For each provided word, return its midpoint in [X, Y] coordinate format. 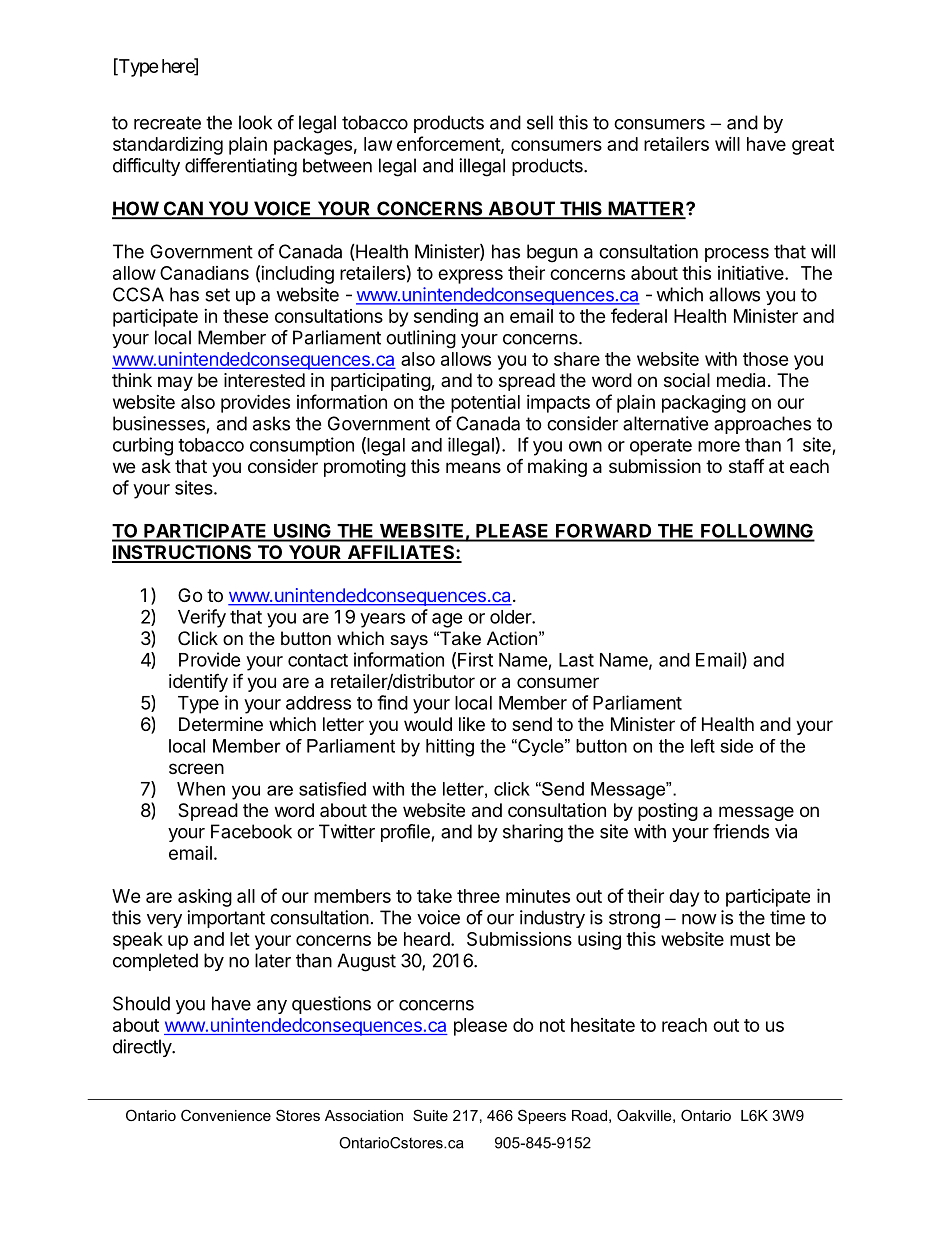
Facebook [251, 831]
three [478, 896]
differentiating [241, 167]
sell [540, 122]
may [175, 383]
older [511, 617]
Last [576, 660]
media [741, 380]
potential [485, 404]
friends [741, 831]
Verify [202, 618]
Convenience [226, 1115]
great [813, 146]
